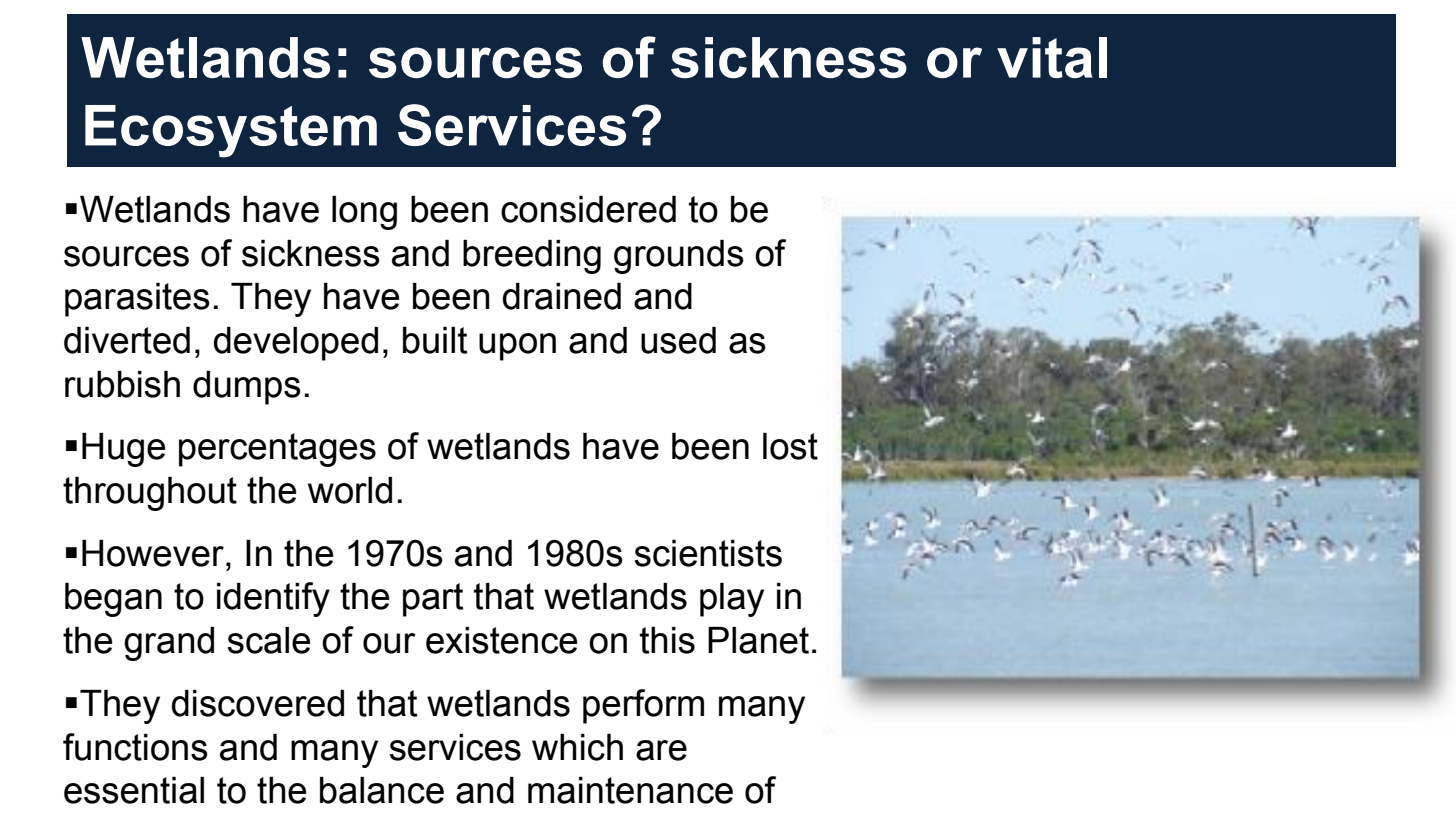 The image size is (1456, 819). I want to click on existence, so click(501, 640).
